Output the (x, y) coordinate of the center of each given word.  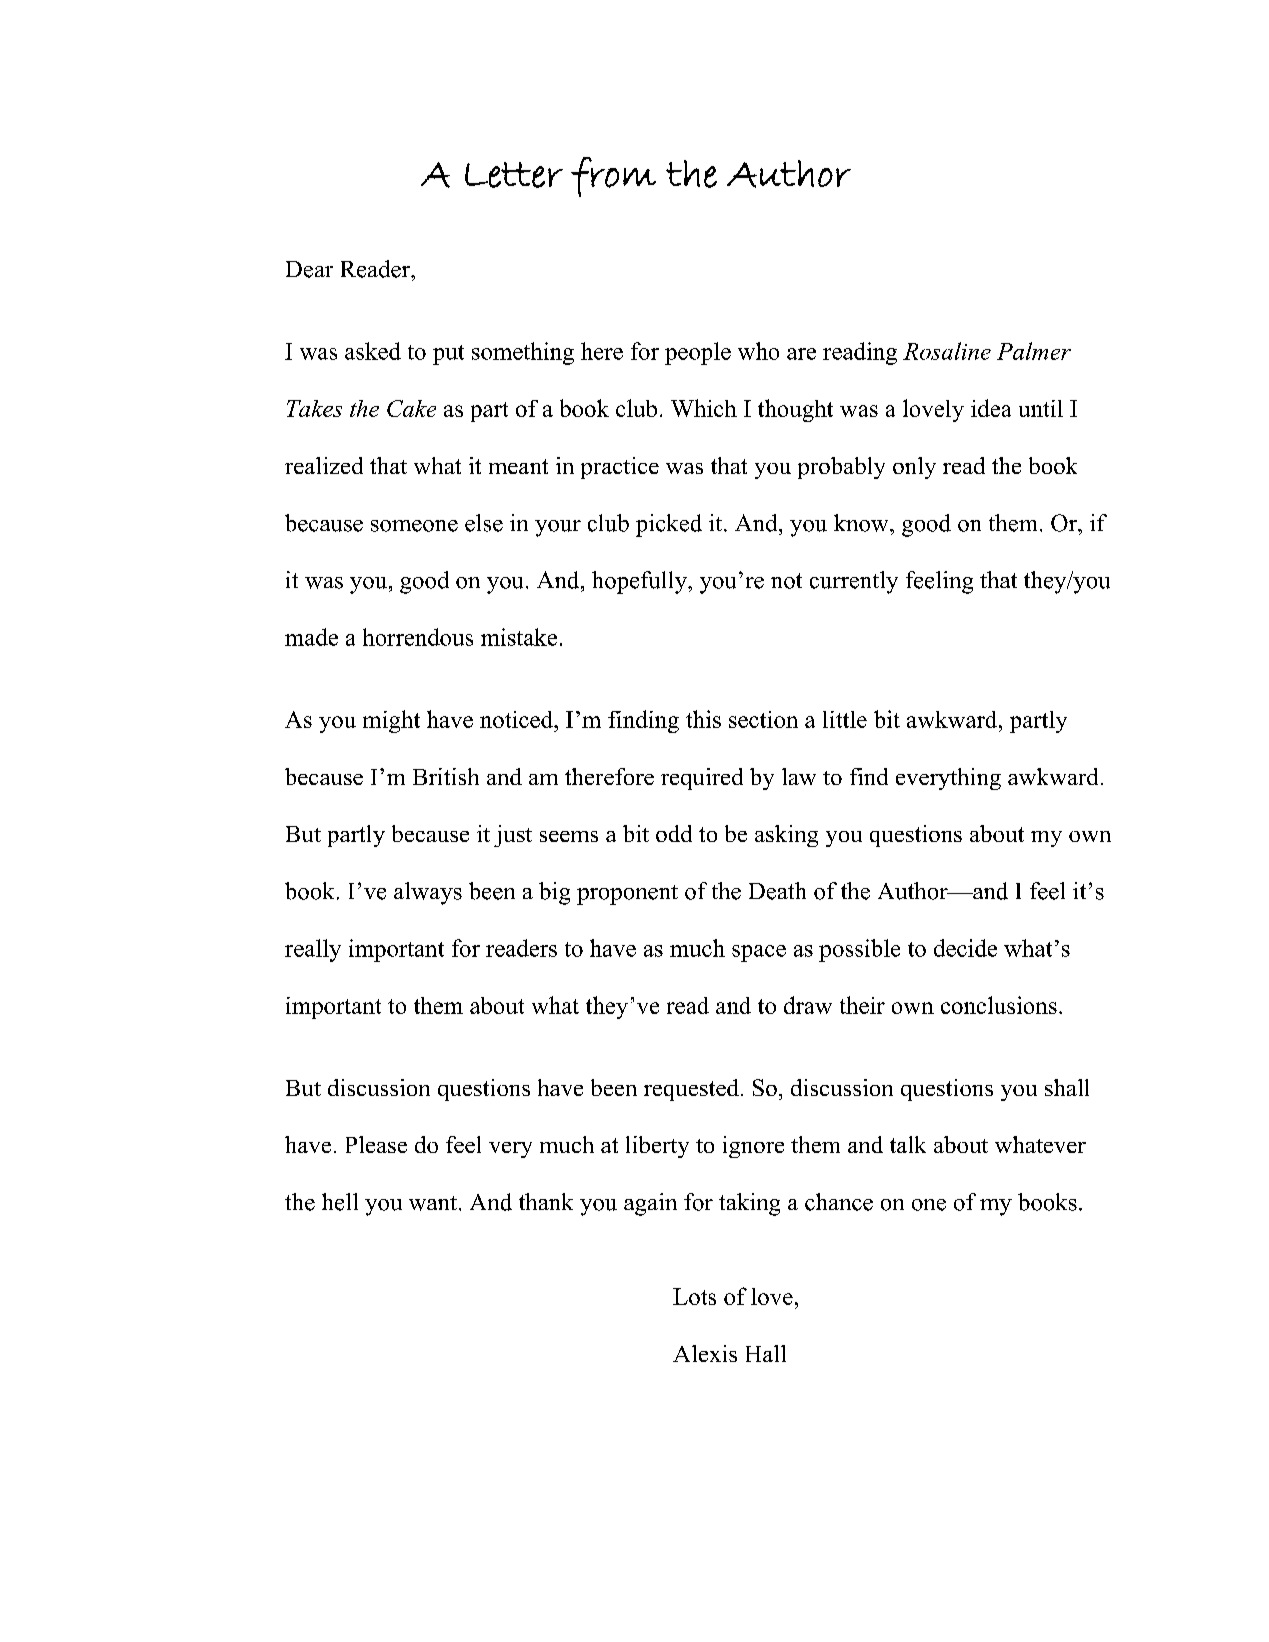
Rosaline (947, 351)
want (433, 1203)
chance (839, 1202)
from (613, 177)
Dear (309, 269)
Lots (694, 1296)
